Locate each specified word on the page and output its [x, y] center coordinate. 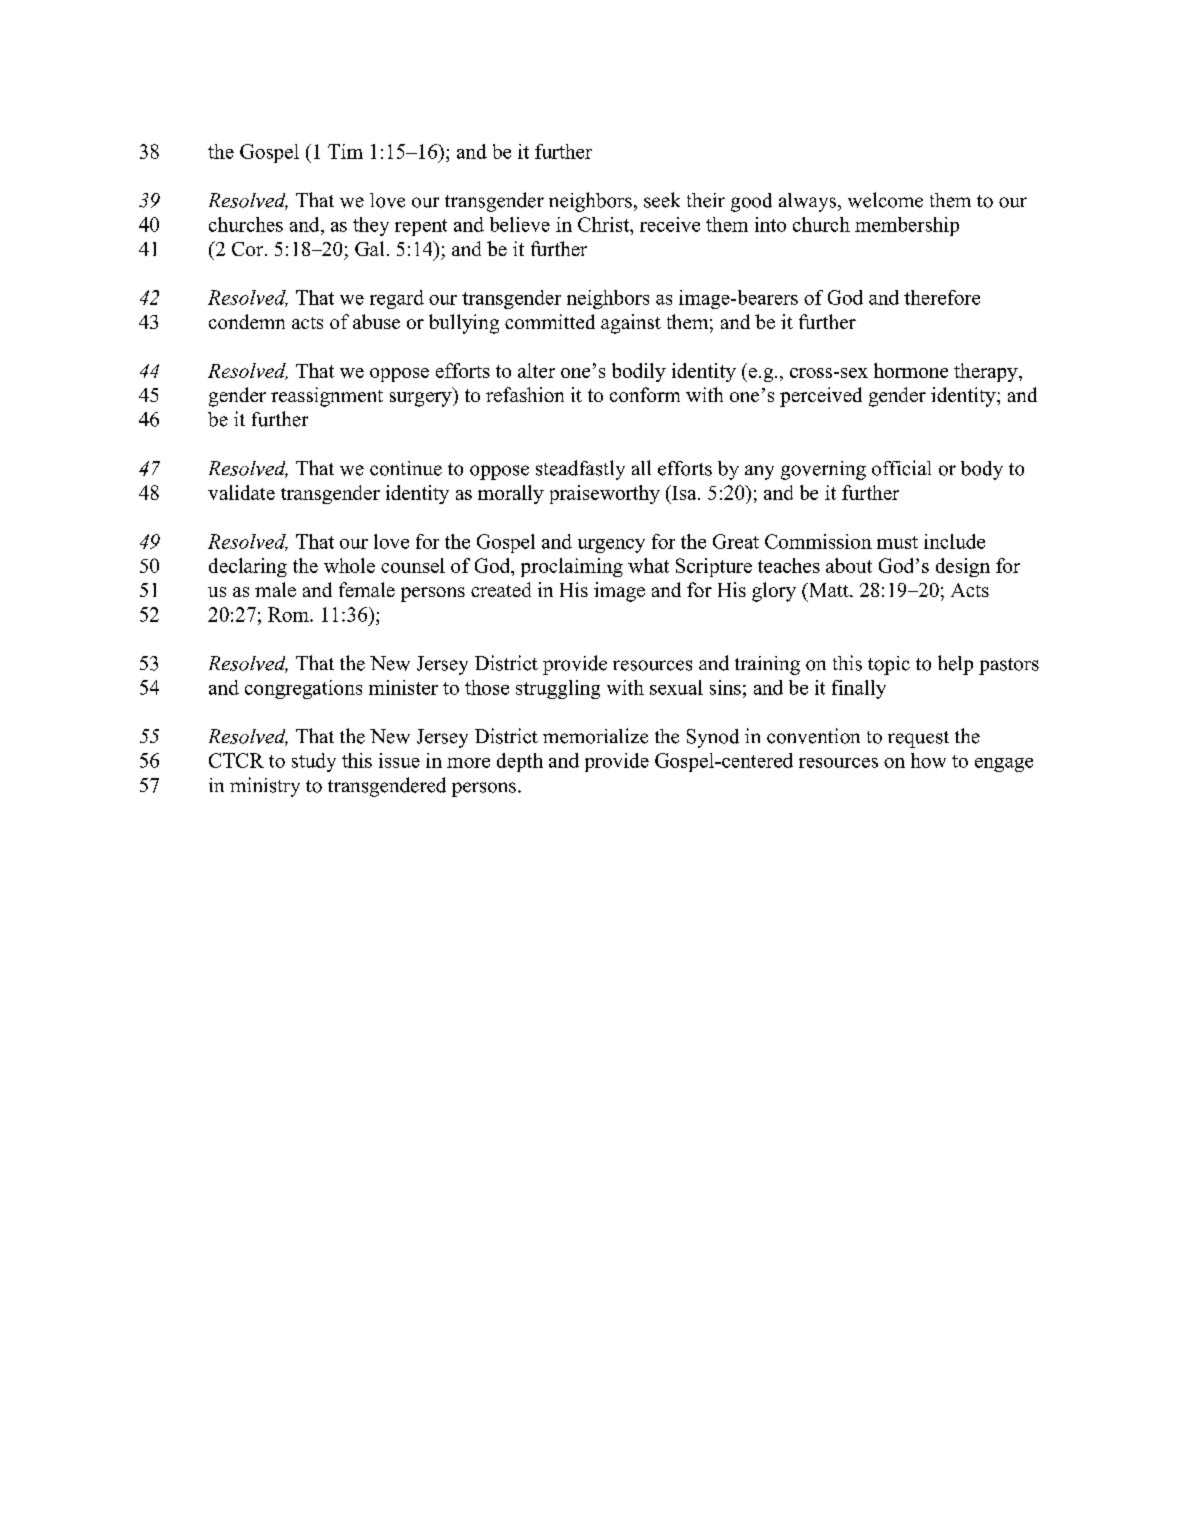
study [314, 762]
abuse [376, 321]
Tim [345, 151]
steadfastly [580, 470]
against [631, 324]
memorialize [595, 736]
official [901, 468]
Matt [828, 590]
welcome [885, 200]
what [648, 565]
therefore [942, 297]
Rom [289, 614]
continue [406, 468]
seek [662, 200]
